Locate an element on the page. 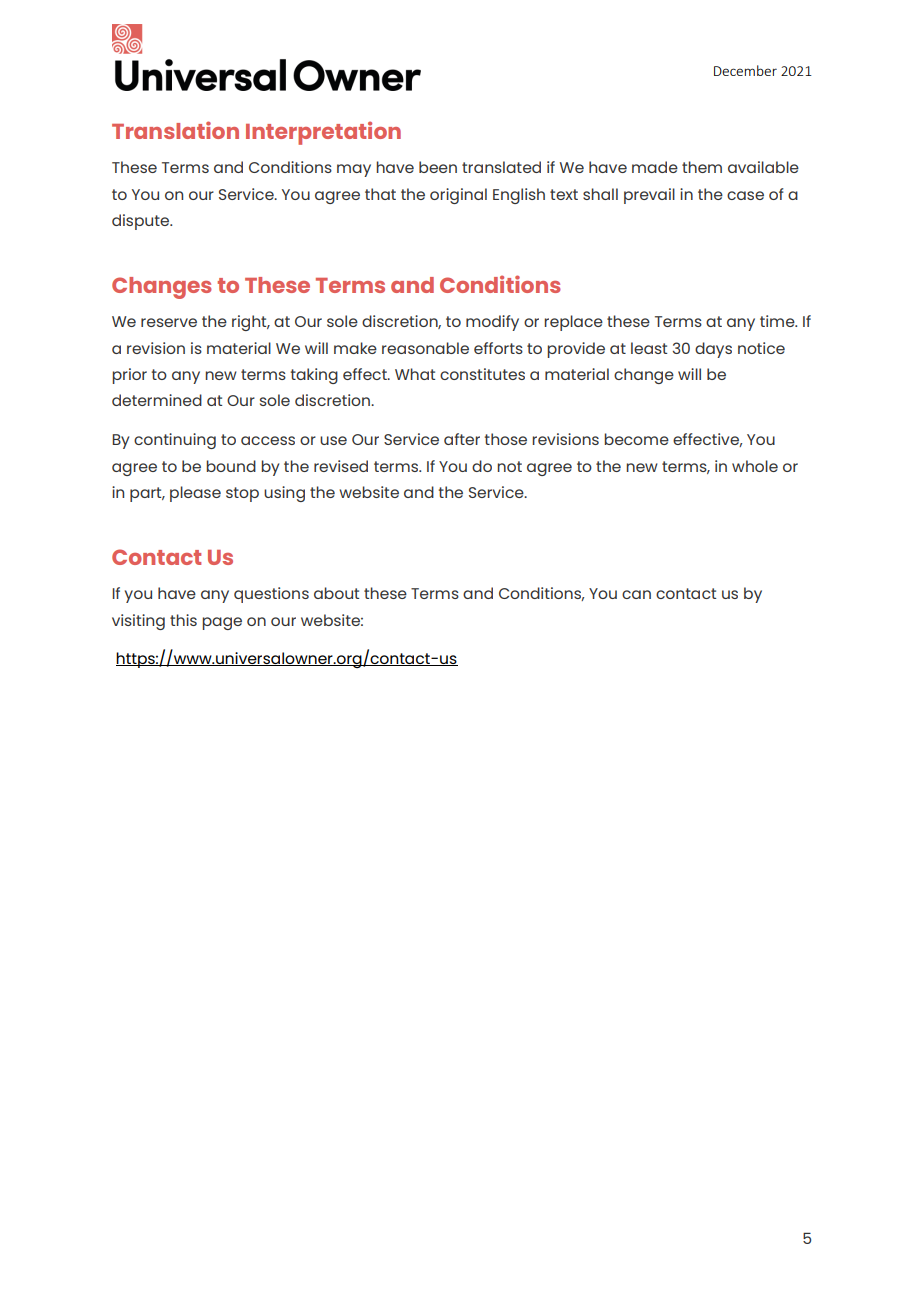 The width and height of the document is (924, 1308). reasonable is located at coordinates (425, 348).
